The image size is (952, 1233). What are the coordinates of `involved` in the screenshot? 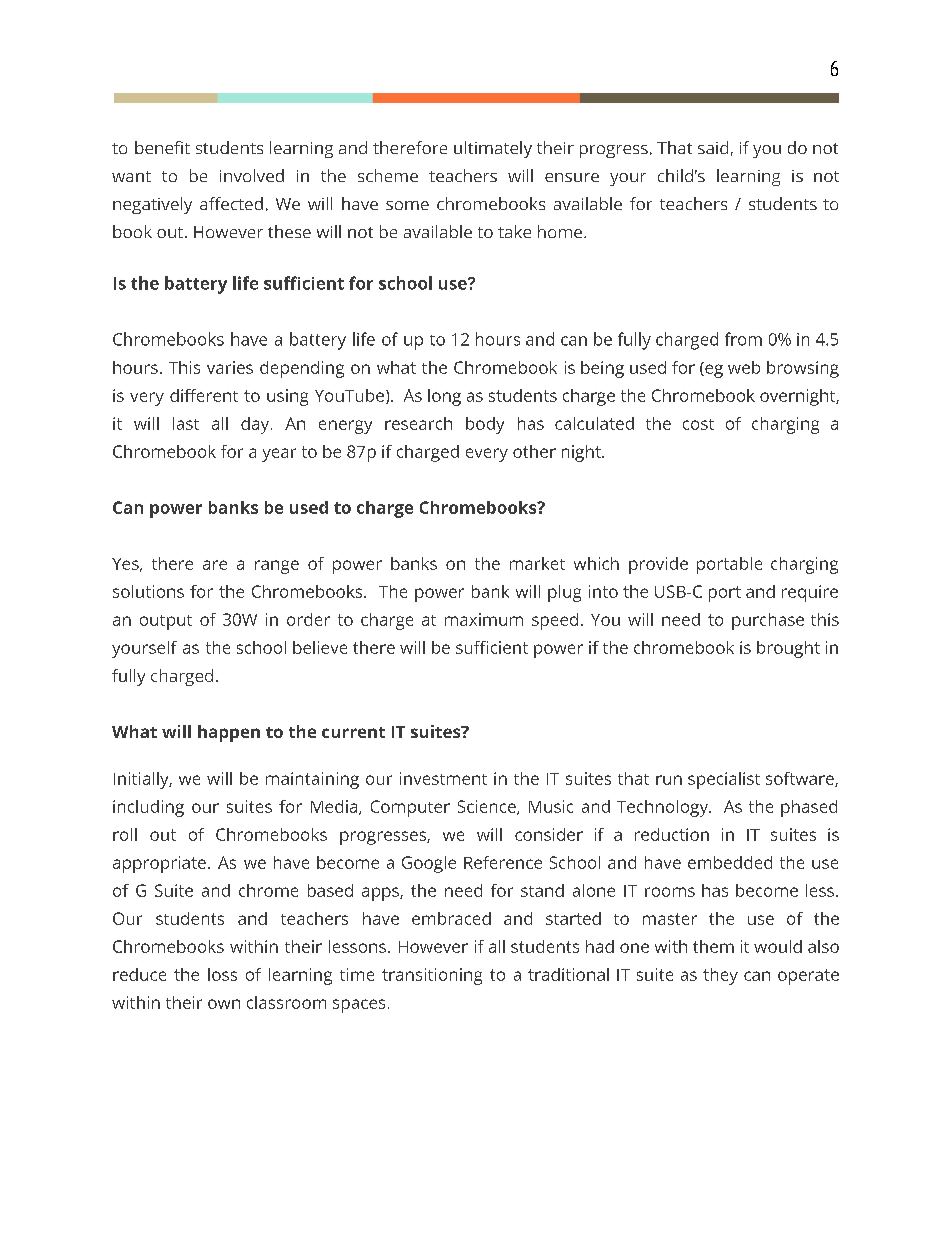 It's located at (252, 175).
